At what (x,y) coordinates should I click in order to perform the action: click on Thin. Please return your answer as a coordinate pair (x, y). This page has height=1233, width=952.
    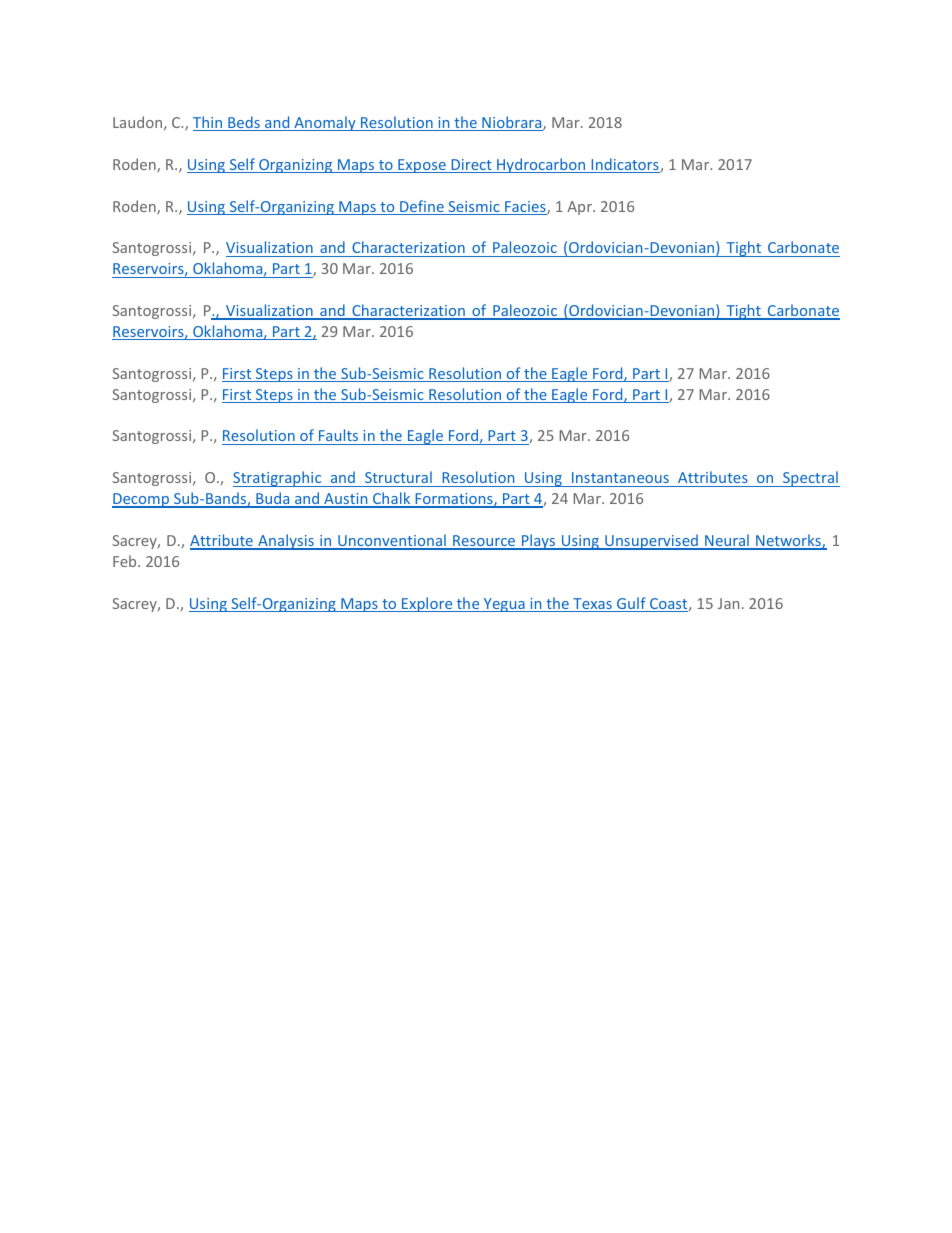
    Looking at the image, I should click on (209, 123).
